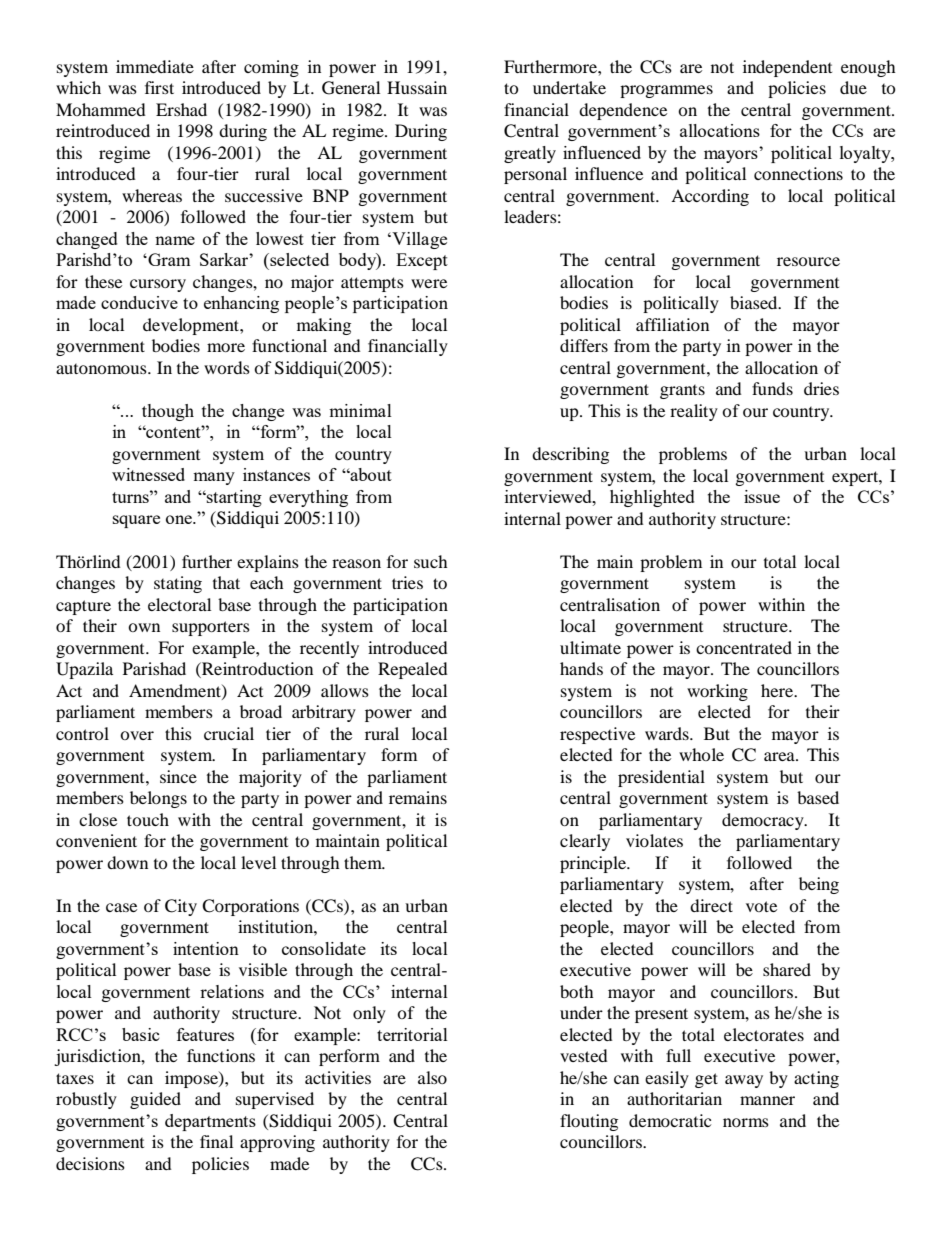 The width and height of the screenshot is (952, 1233). I want to click on also, so click(432, 1077).
